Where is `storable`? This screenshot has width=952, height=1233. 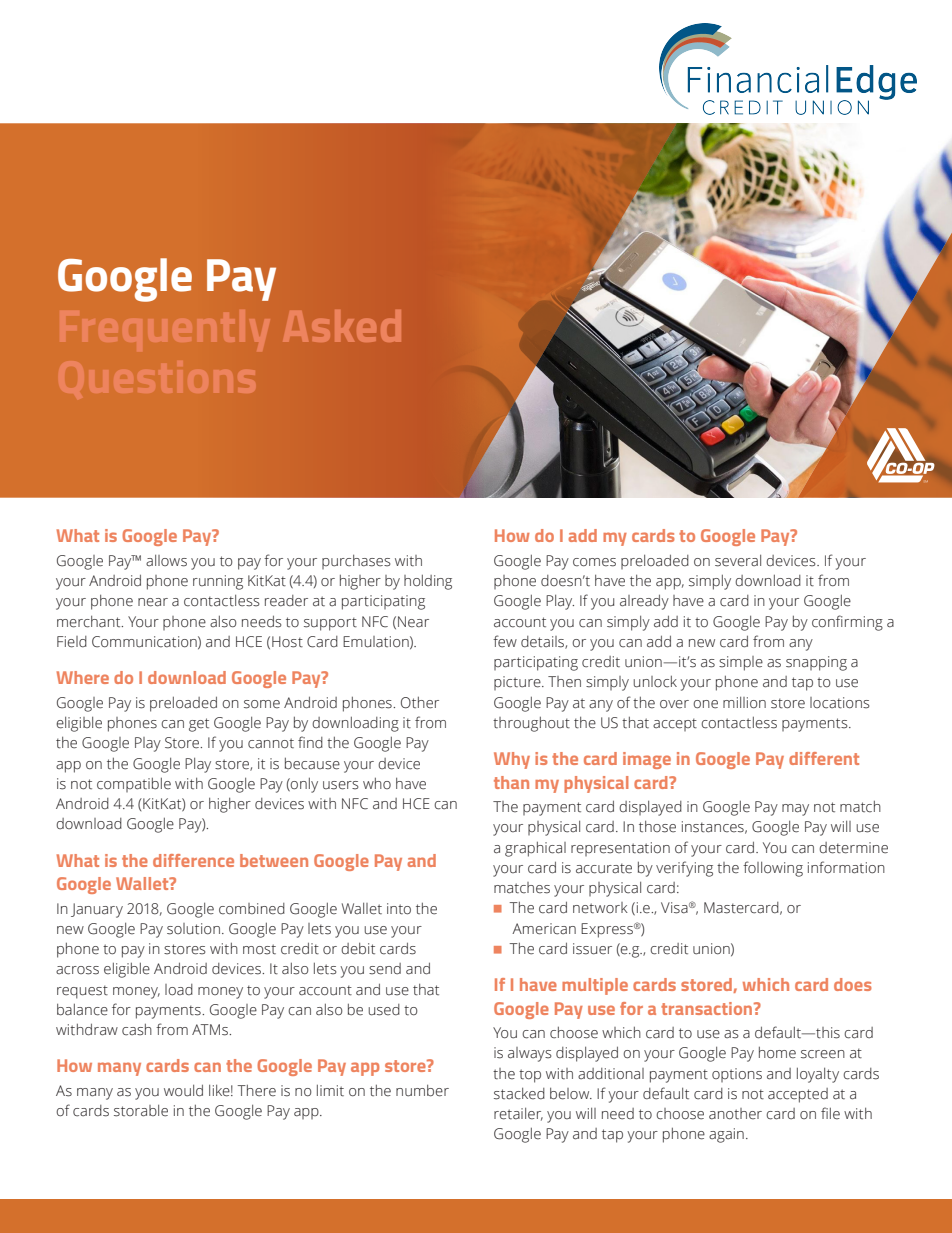
storable is located at coordinates (141, 1111).
